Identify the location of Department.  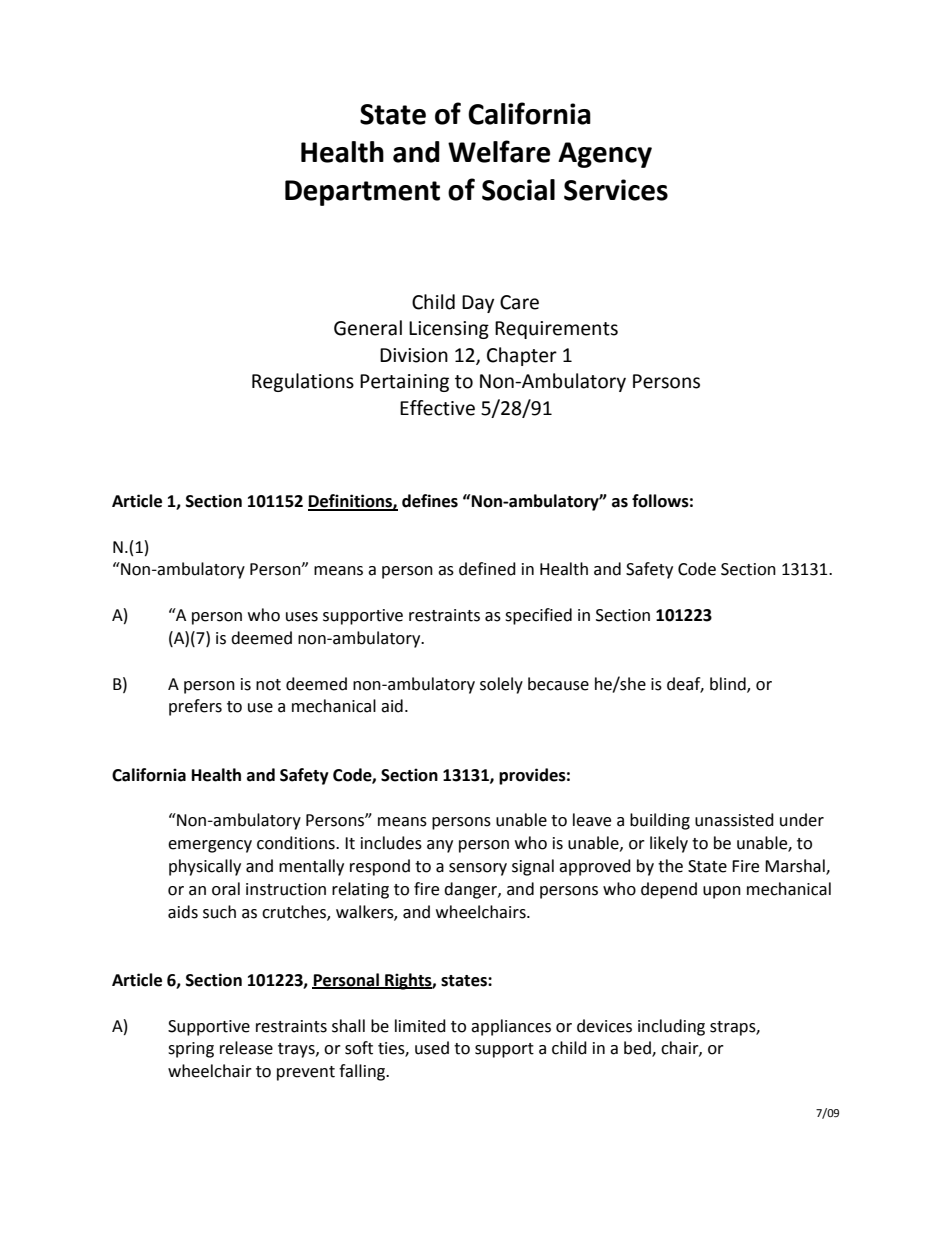
(362, 193).
